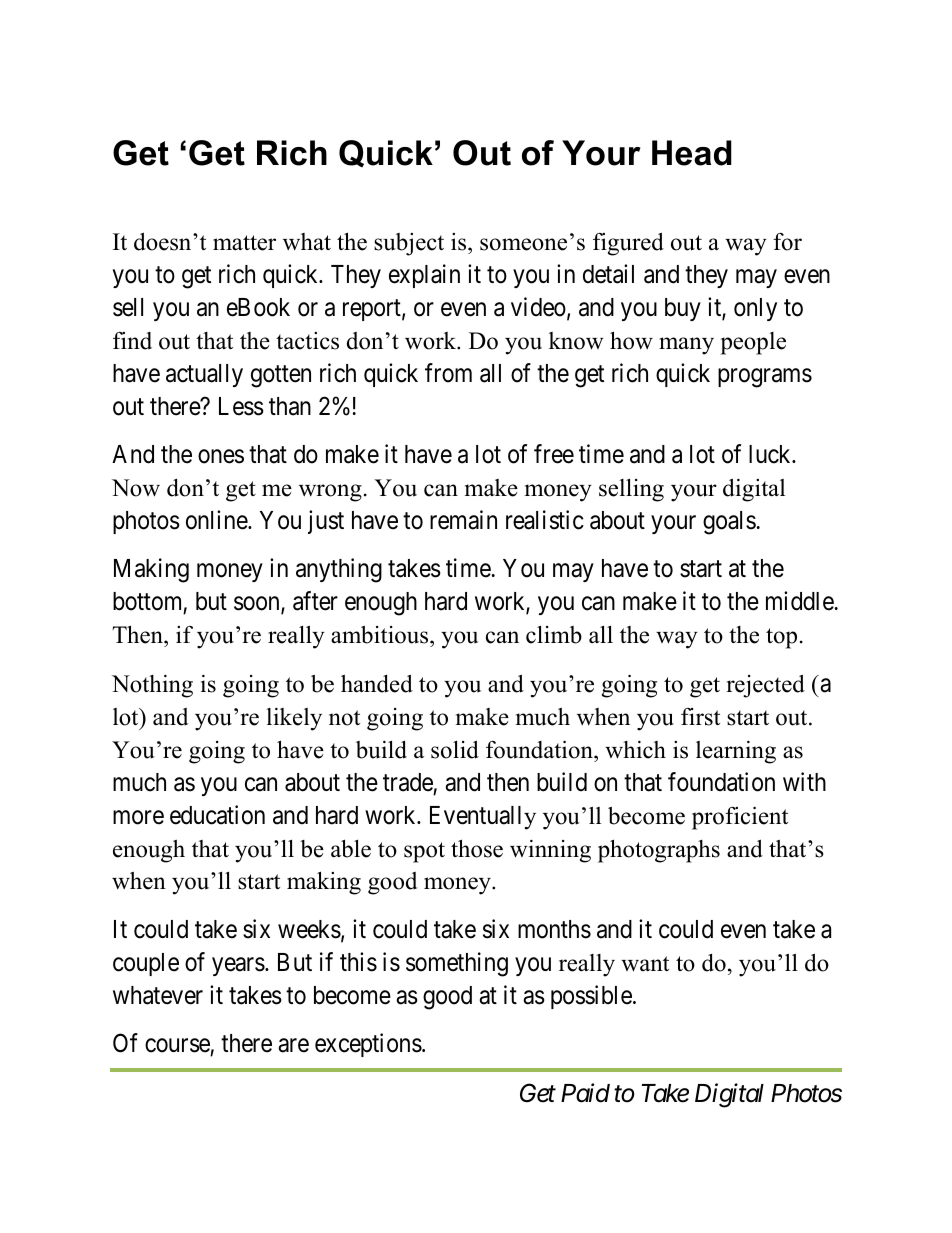  I want to click on Head, so click(692, 153).
